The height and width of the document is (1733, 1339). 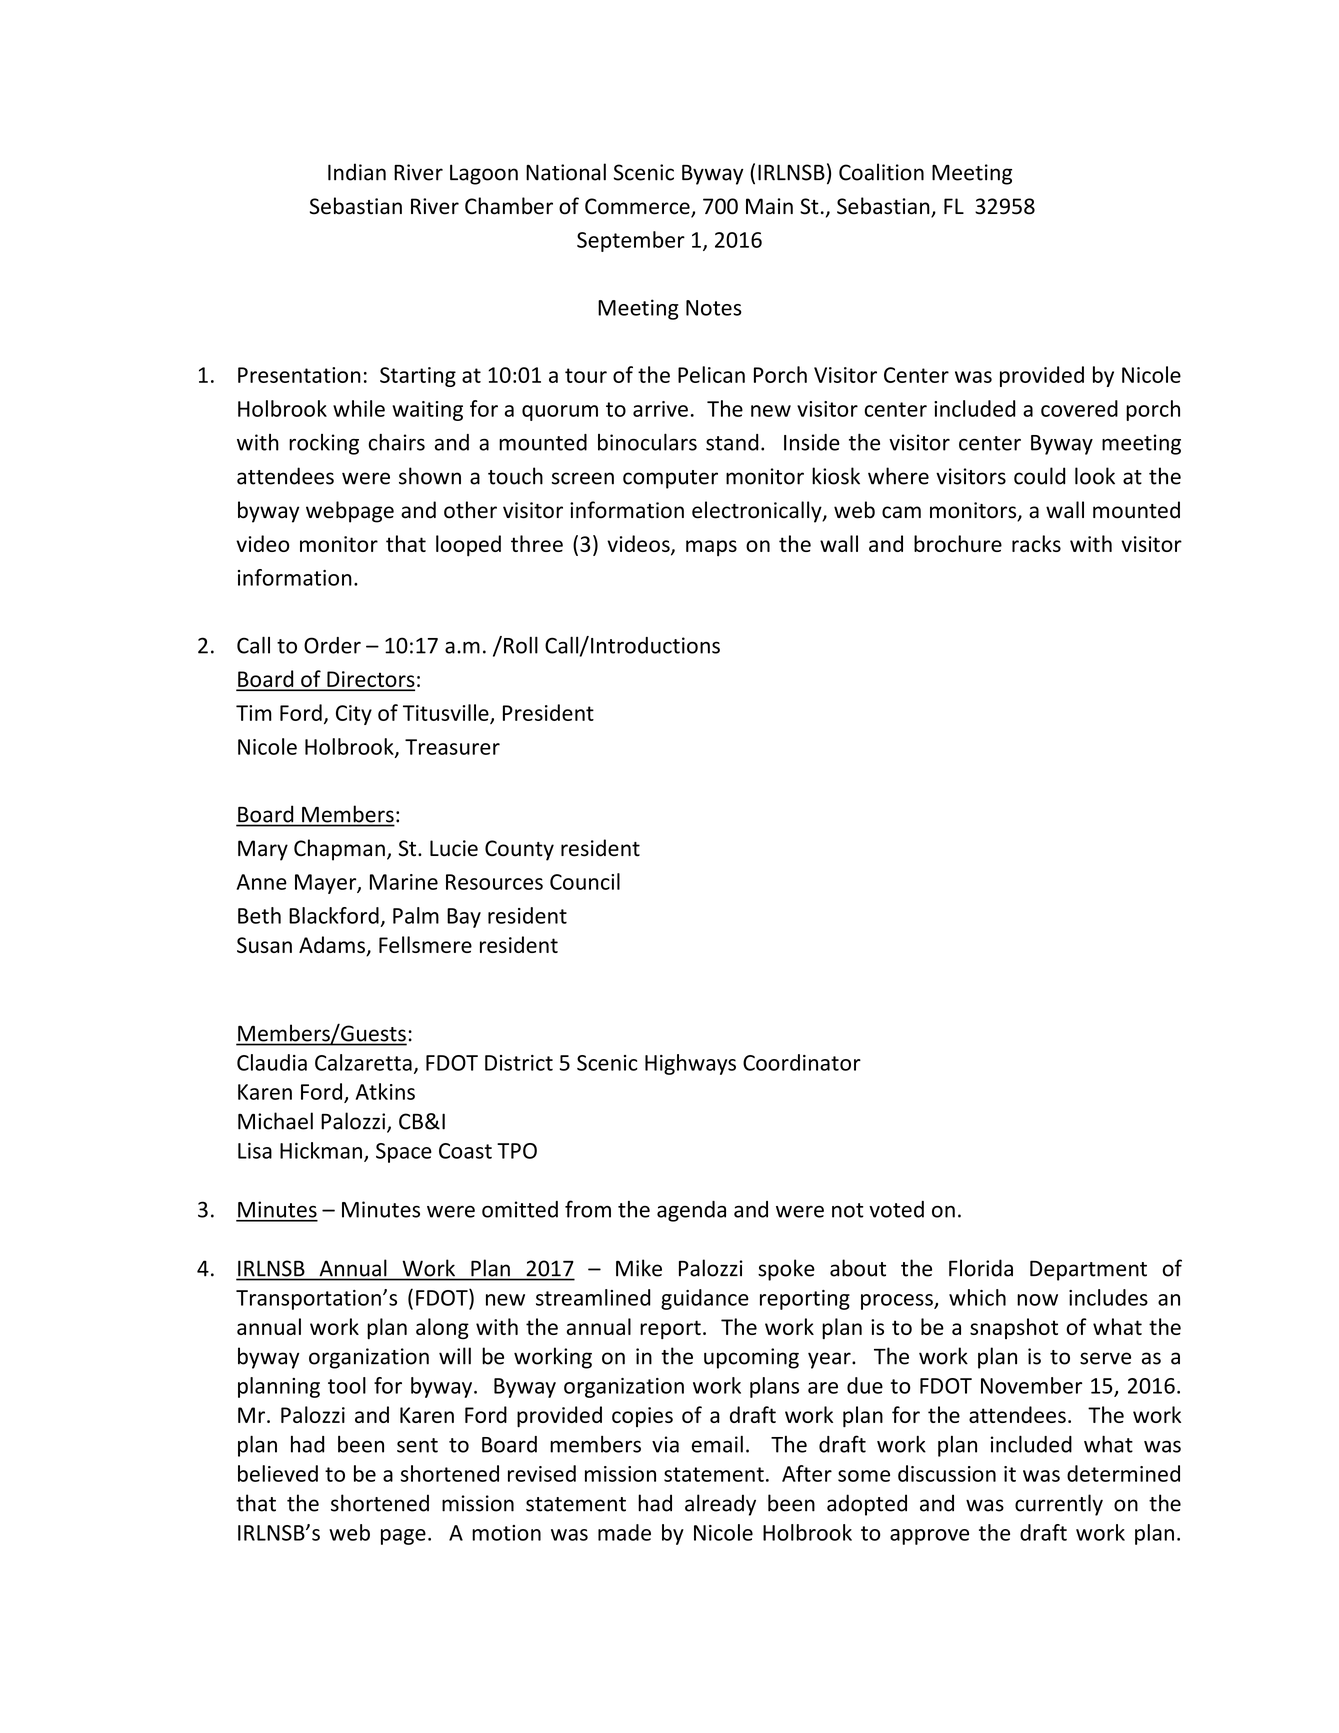 What do you see at coordinates (332, 645) in the document?
I see `Order` at bounding box center [332, 645].
